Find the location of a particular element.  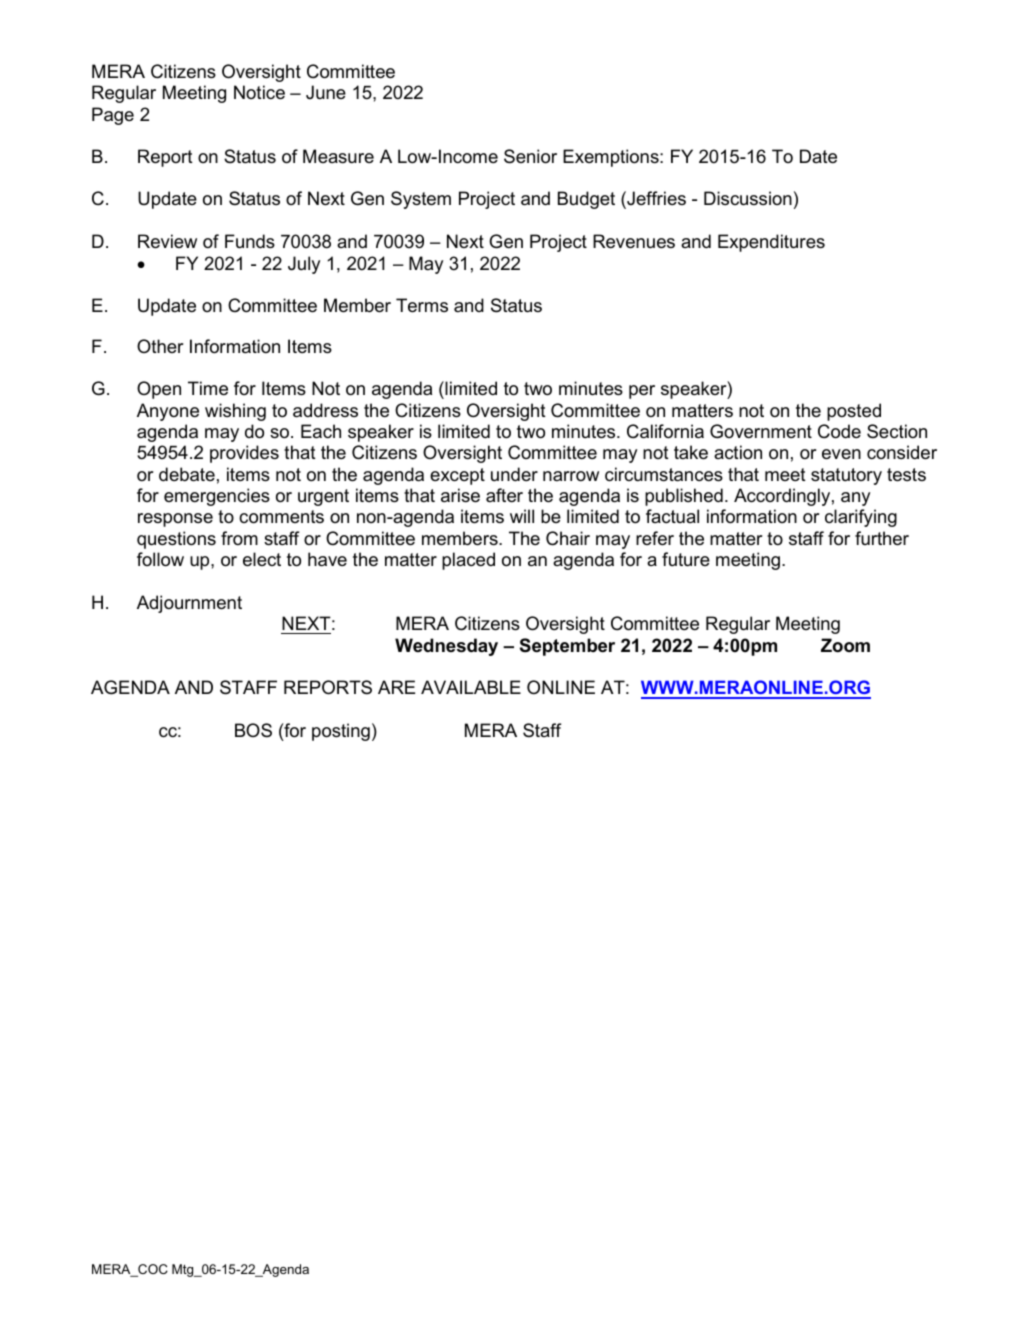

Notice is located at coordinates (259, 92).
